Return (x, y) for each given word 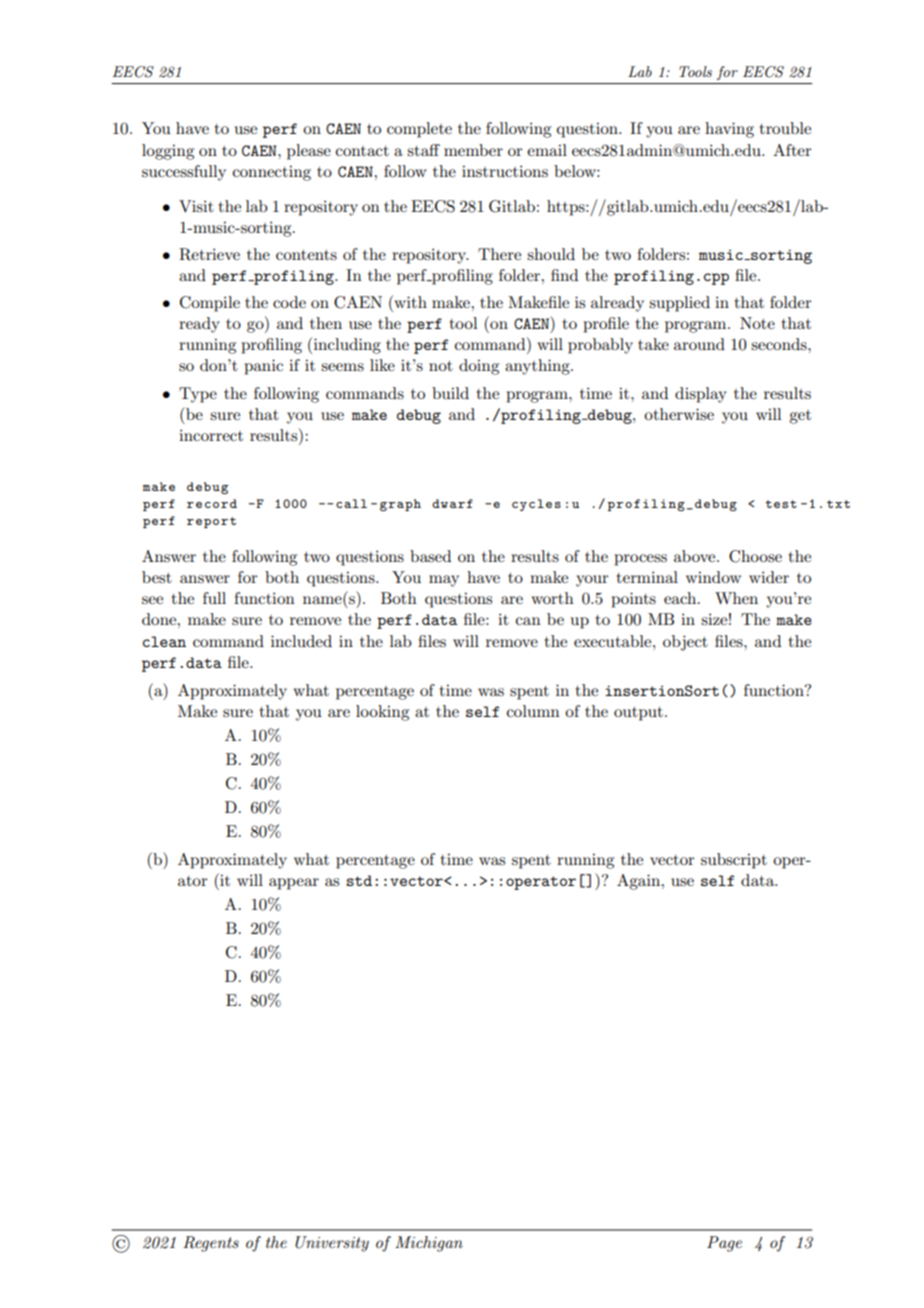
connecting (272, 173)
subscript (734, 861)
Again (640, 882)
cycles (536, 505)
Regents (211, 1244)
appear (294, 884)
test (781, 504)
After (792, 150)
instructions (505, 171)
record (212, 503)
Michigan (429, 1244)
